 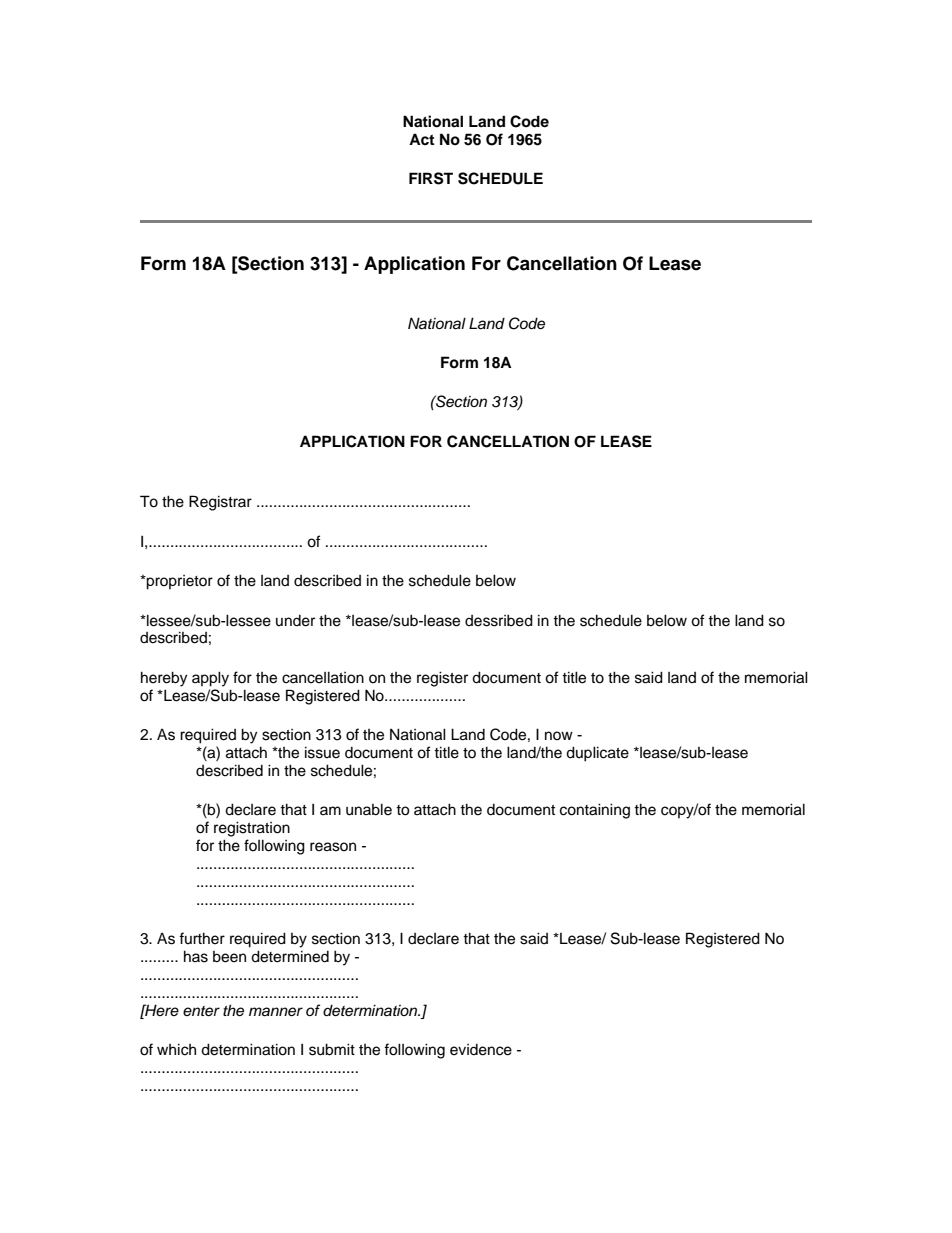 What do you see at coordinates (431, 178) in the screenshot?
I see `FIRST` at bounding box center [431, 178].
